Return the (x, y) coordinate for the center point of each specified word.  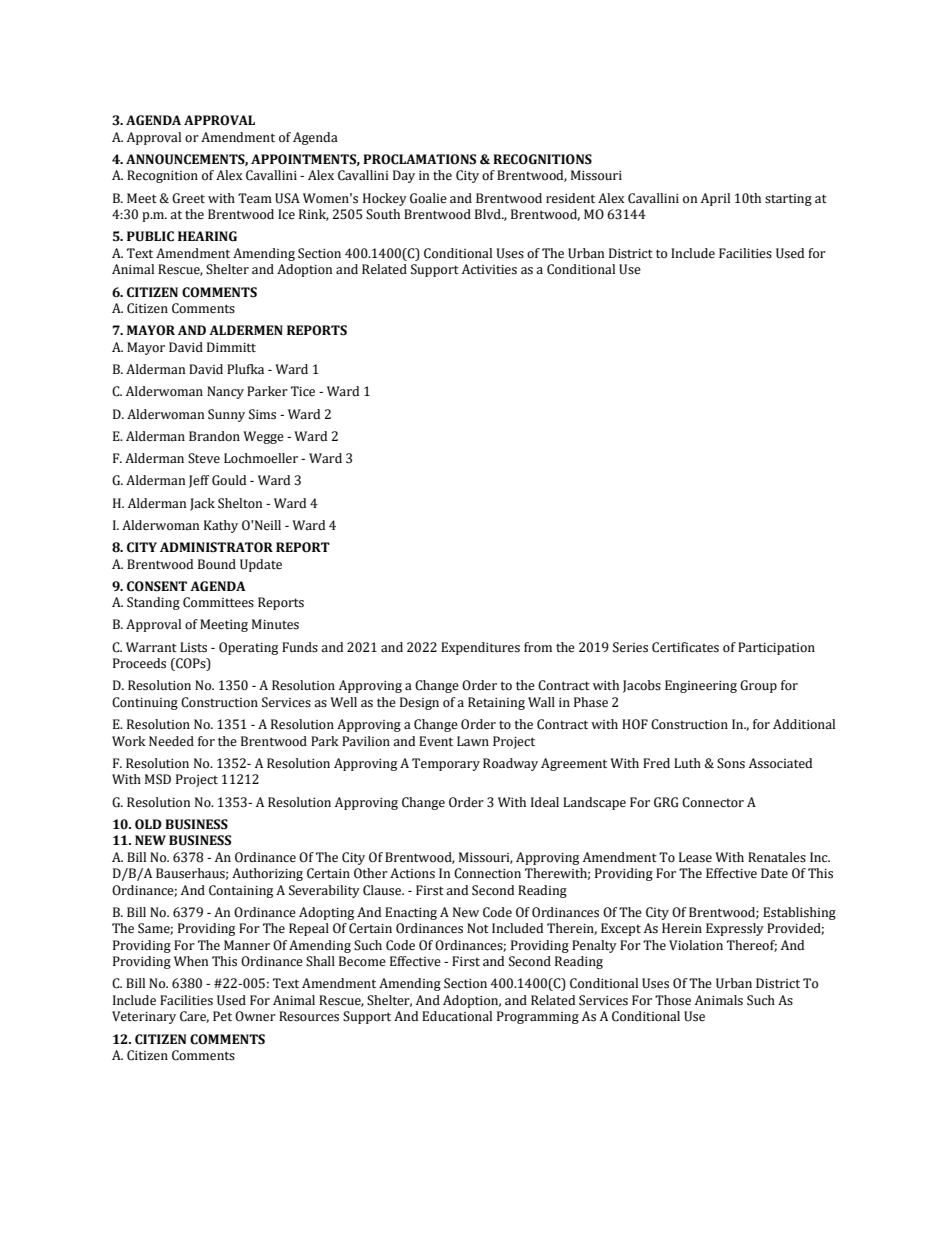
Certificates (685, 647)
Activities (489, 269)
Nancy (225, 392)
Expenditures (480, 648)
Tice (303, 391)
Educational (457, 1016)
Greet (188, 198)
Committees (218, 602)
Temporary (446, 764)
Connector (713, 802)
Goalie (428, 198)
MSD (158, 779)
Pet (222, 1016)
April (715, 199)
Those (673, 1000)
